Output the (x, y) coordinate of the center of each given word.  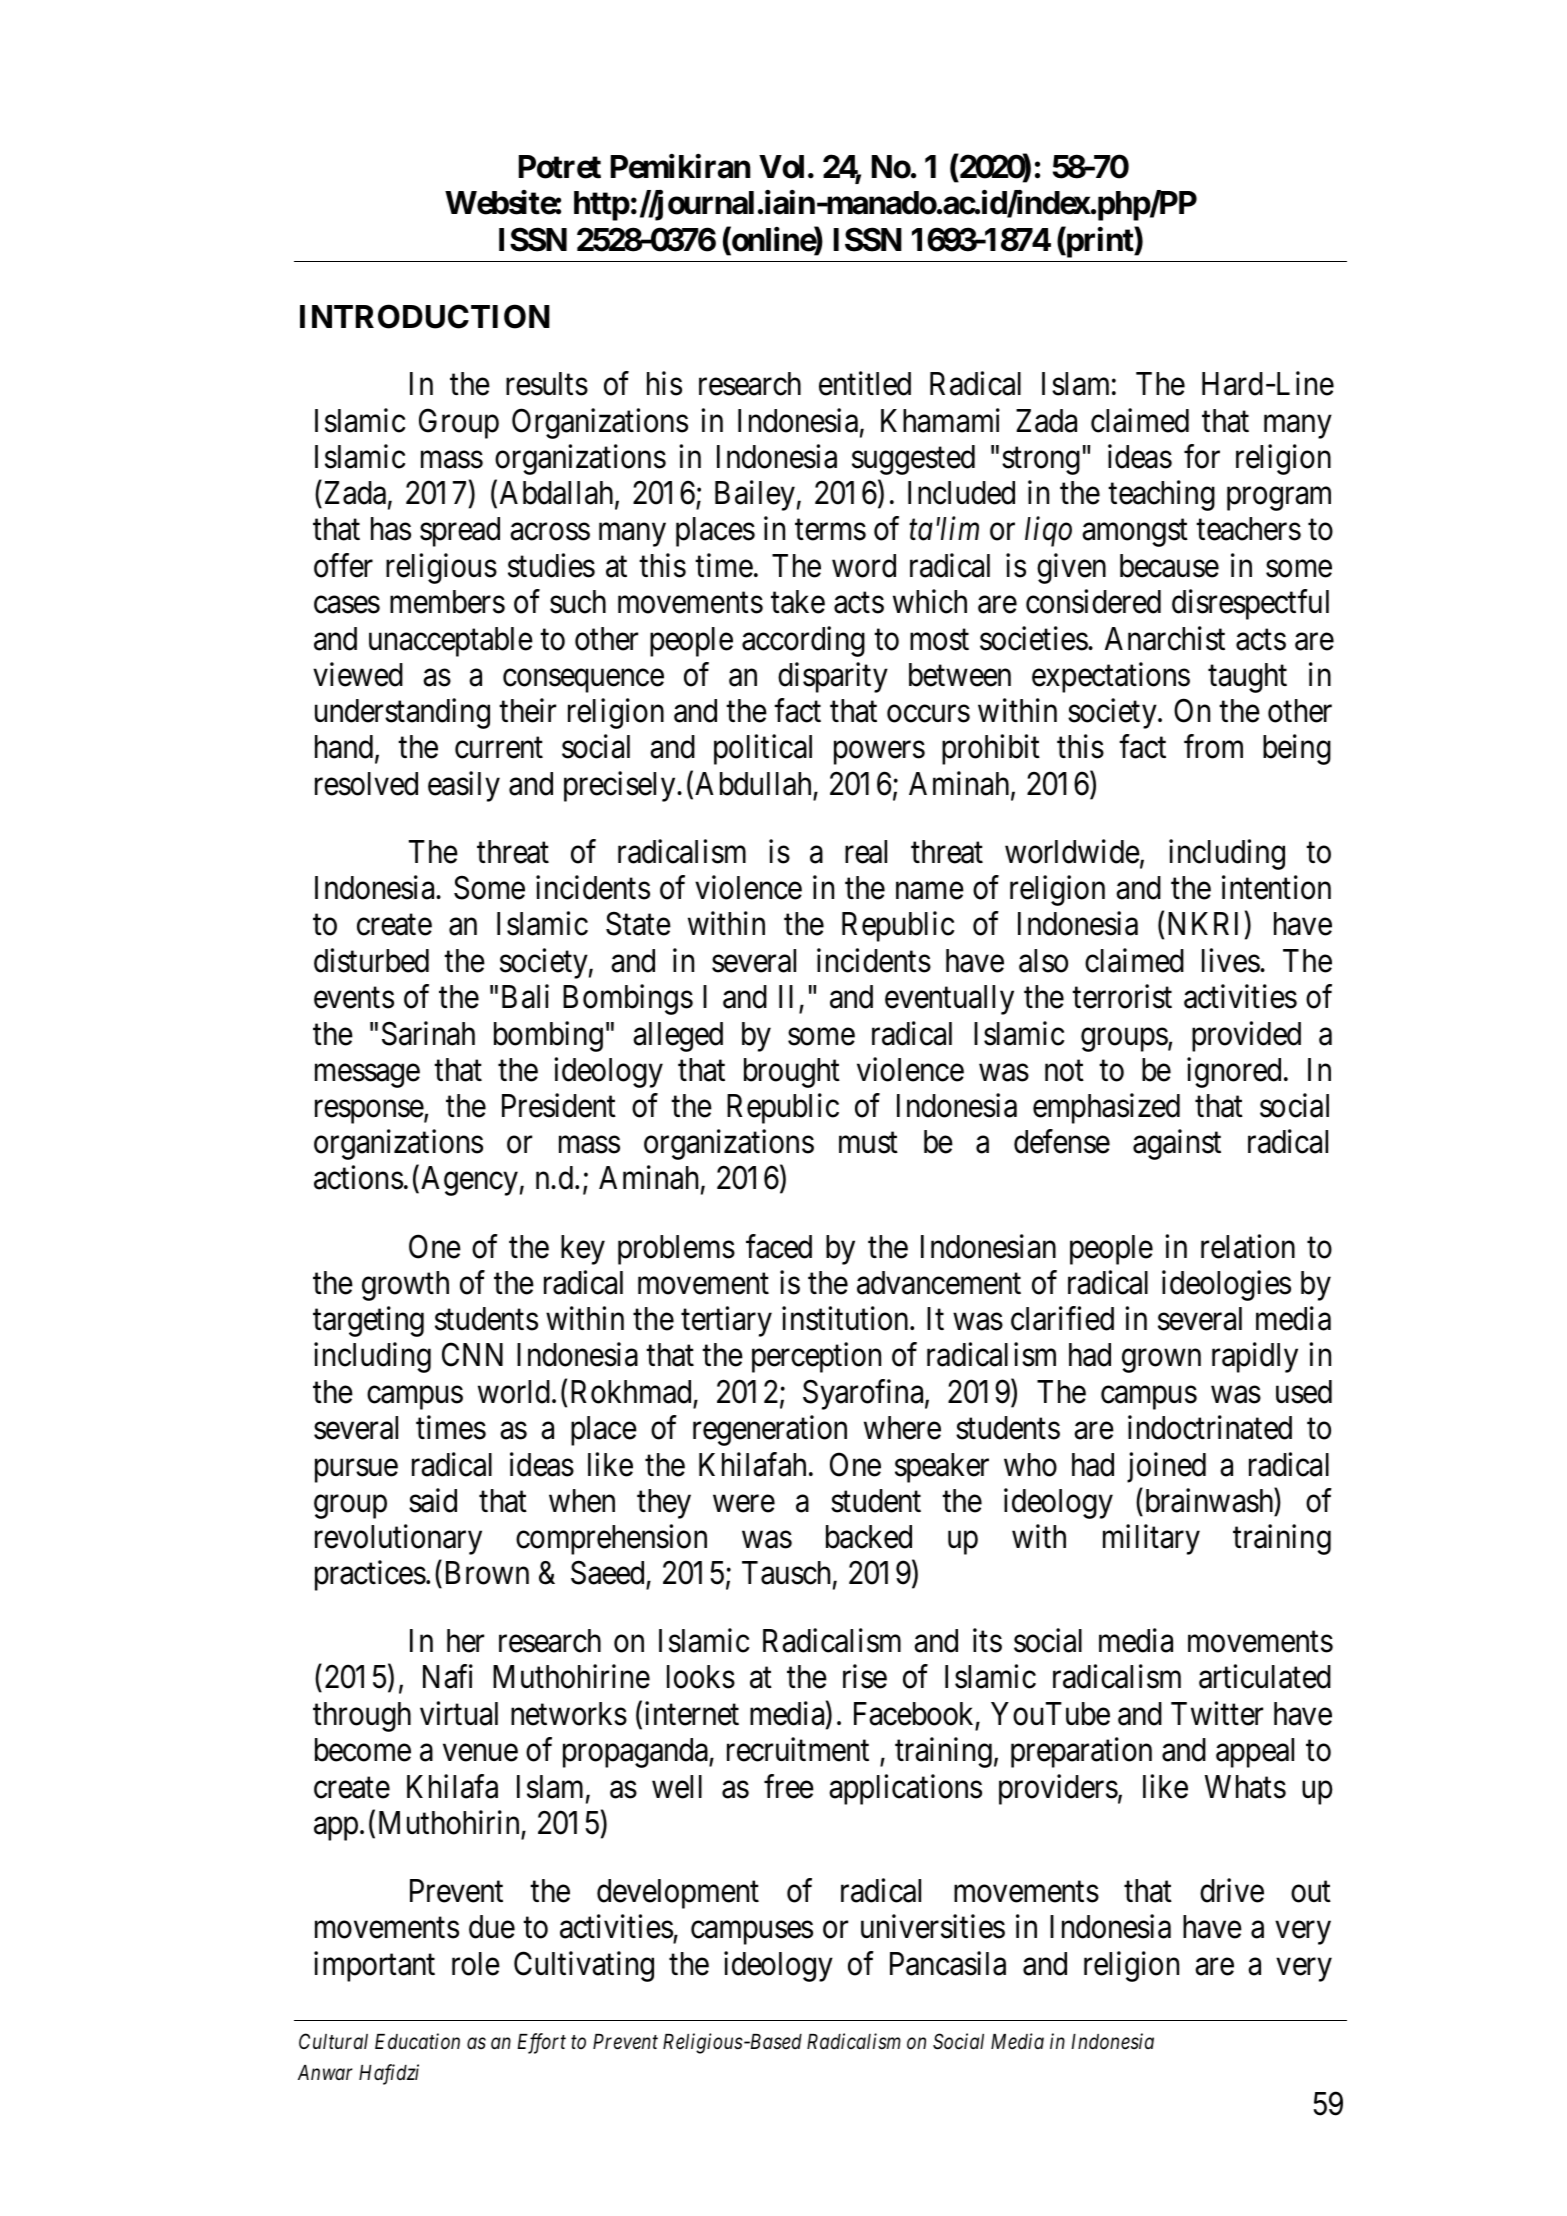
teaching (1161, 496)
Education (417, 2041)
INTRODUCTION (425, 316)
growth (405, 1286)
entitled (865, 384)
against (1177, 1145)
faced (779, 1246)
